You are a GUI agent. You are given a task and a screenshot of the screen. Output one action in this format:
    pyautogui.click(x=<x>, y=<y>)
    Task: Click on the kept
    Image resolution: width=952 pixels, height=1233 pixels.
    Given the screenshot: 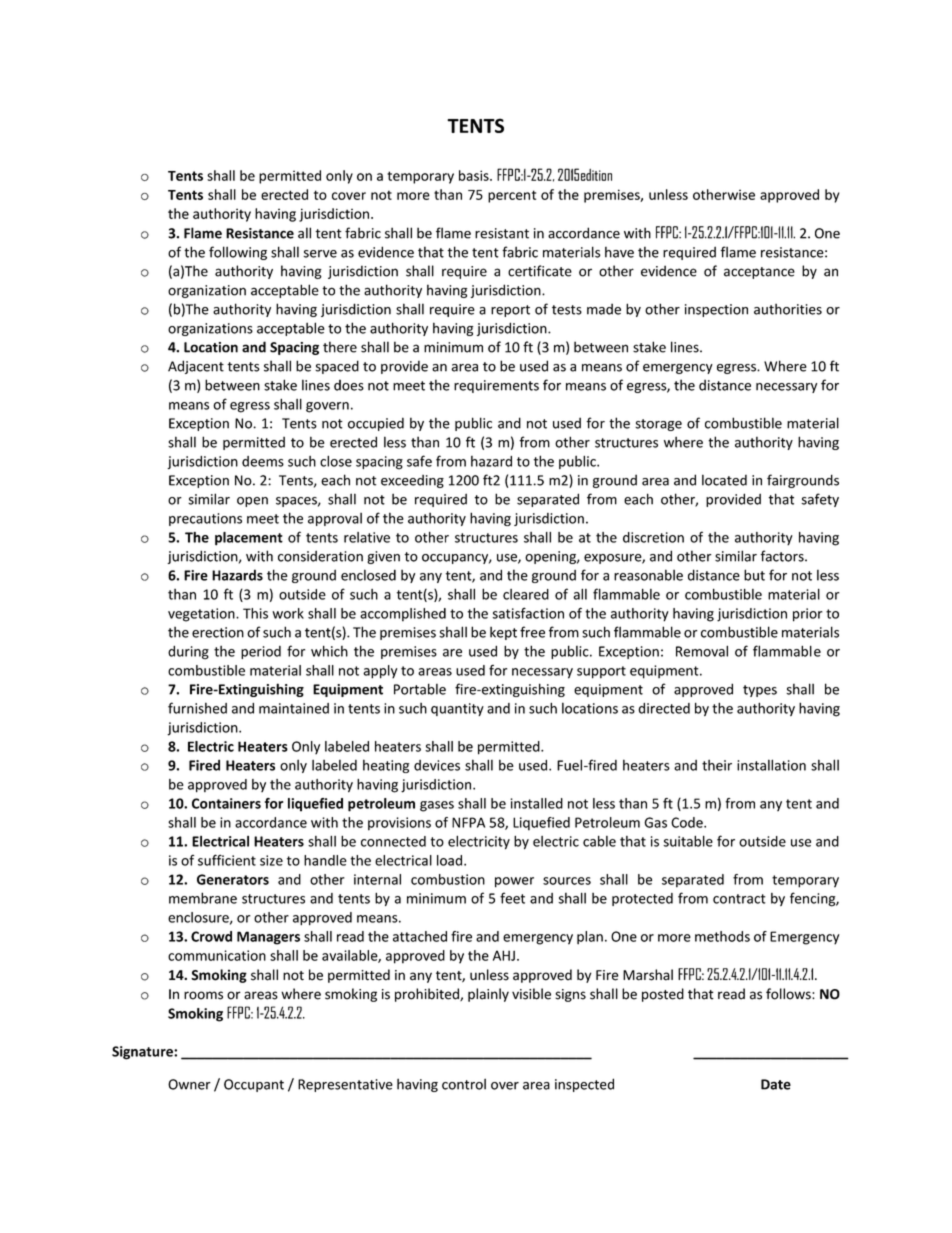 What is the action you would take?
    pyautogui.click(x=503, y=633)
